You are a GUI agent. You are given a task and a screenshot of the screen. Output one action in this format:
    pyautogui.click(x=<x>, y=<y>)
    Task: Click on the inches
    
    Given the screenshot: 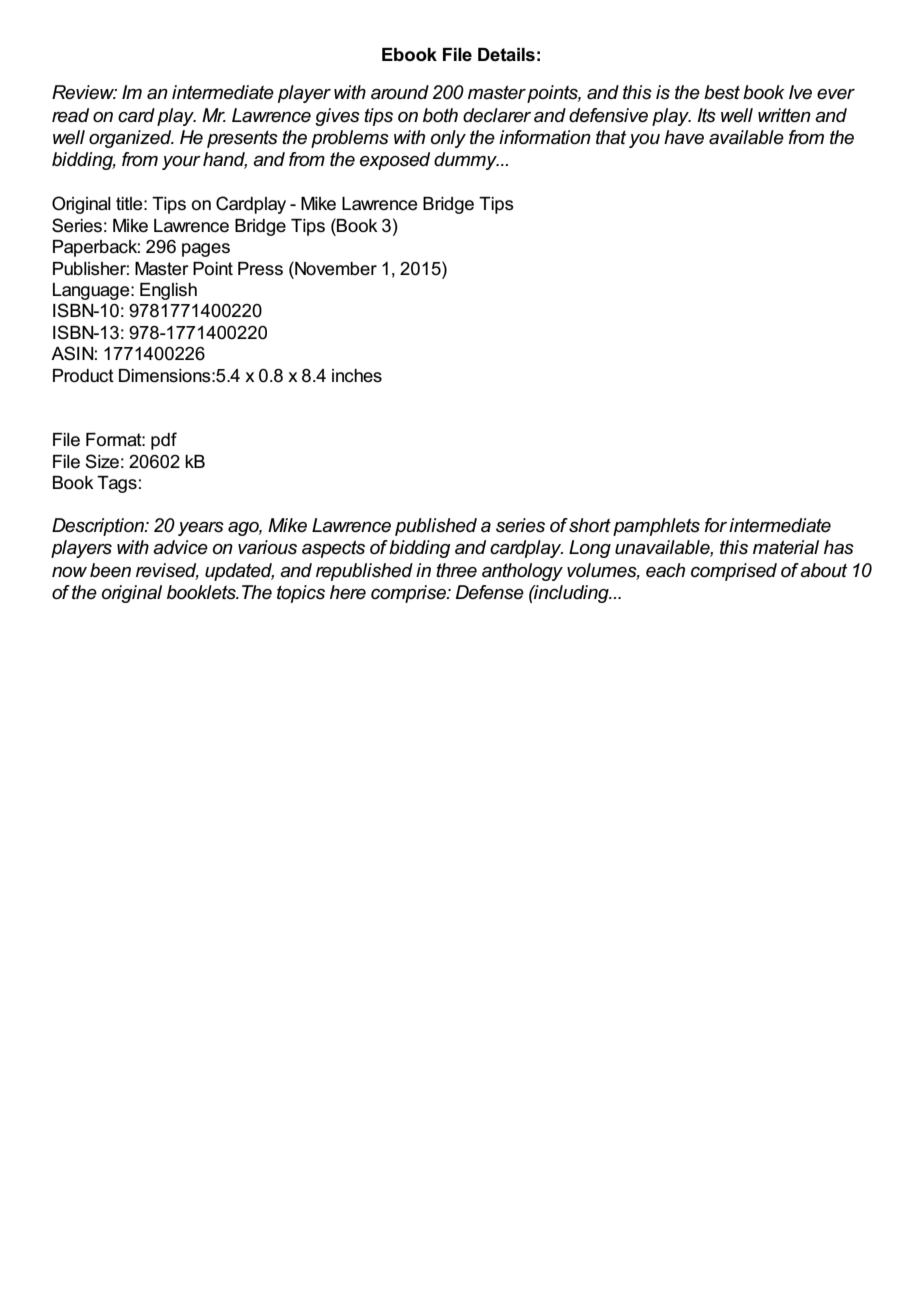 What is the action you would take?
    pyautogui.click(x=357, y=376)
